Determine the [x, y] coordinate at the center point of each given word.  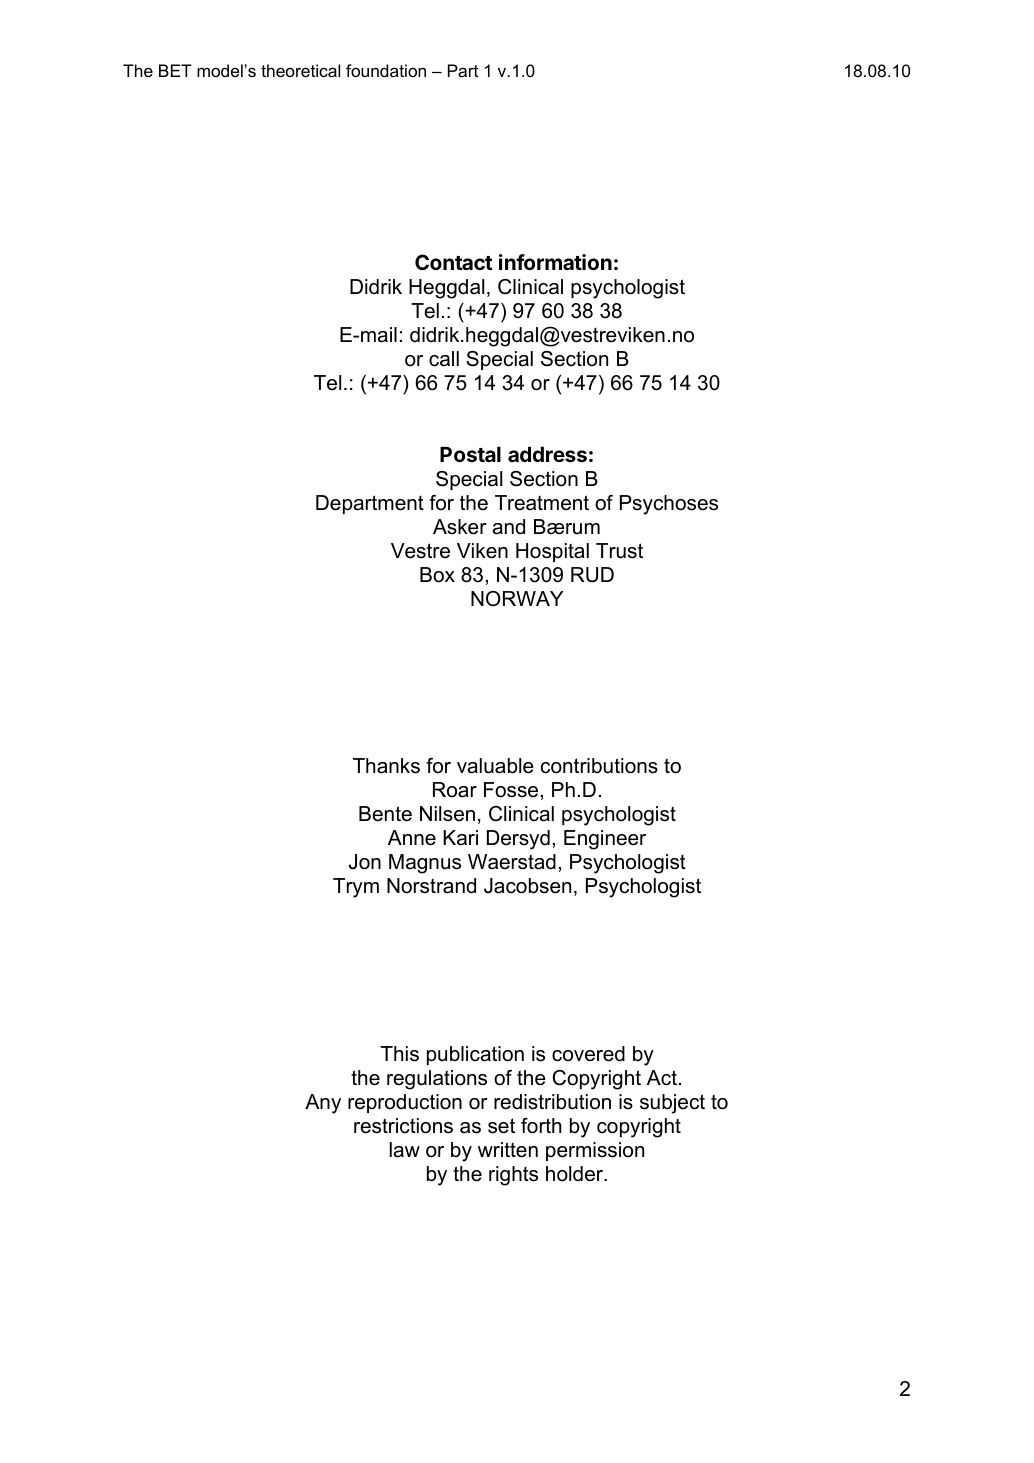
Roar [455, 790]
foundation [386, 70]
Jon [365, 862]
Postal [470, 454]
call [444, 359]
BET [175, 70]
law [405, 1150]
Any [323, 1104]
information [555, 262]
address [547, 454]
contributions [599, 766]
